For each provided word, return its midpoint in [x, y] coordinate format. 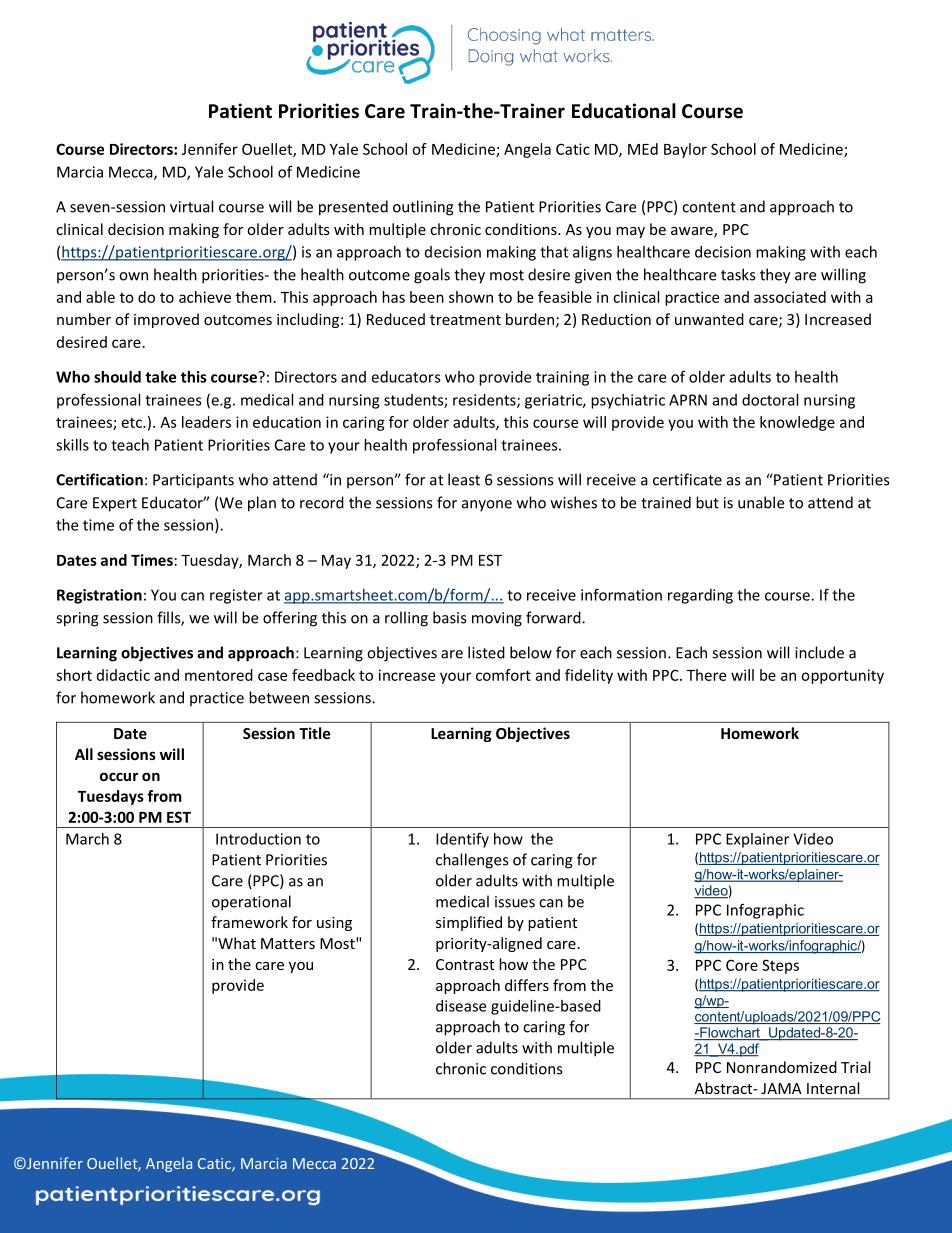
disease [461, 1006]
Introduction [258, 839]
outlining [423, 208]
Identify [462, 840]
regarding [700, 596]
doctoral [770, 400]
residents [485, 401]
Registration [99, 596]
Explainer [757, 840]
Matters [288, 943]
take [160, 377]
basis [449, 617]
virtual [191, 206]
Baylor [685, 150]
